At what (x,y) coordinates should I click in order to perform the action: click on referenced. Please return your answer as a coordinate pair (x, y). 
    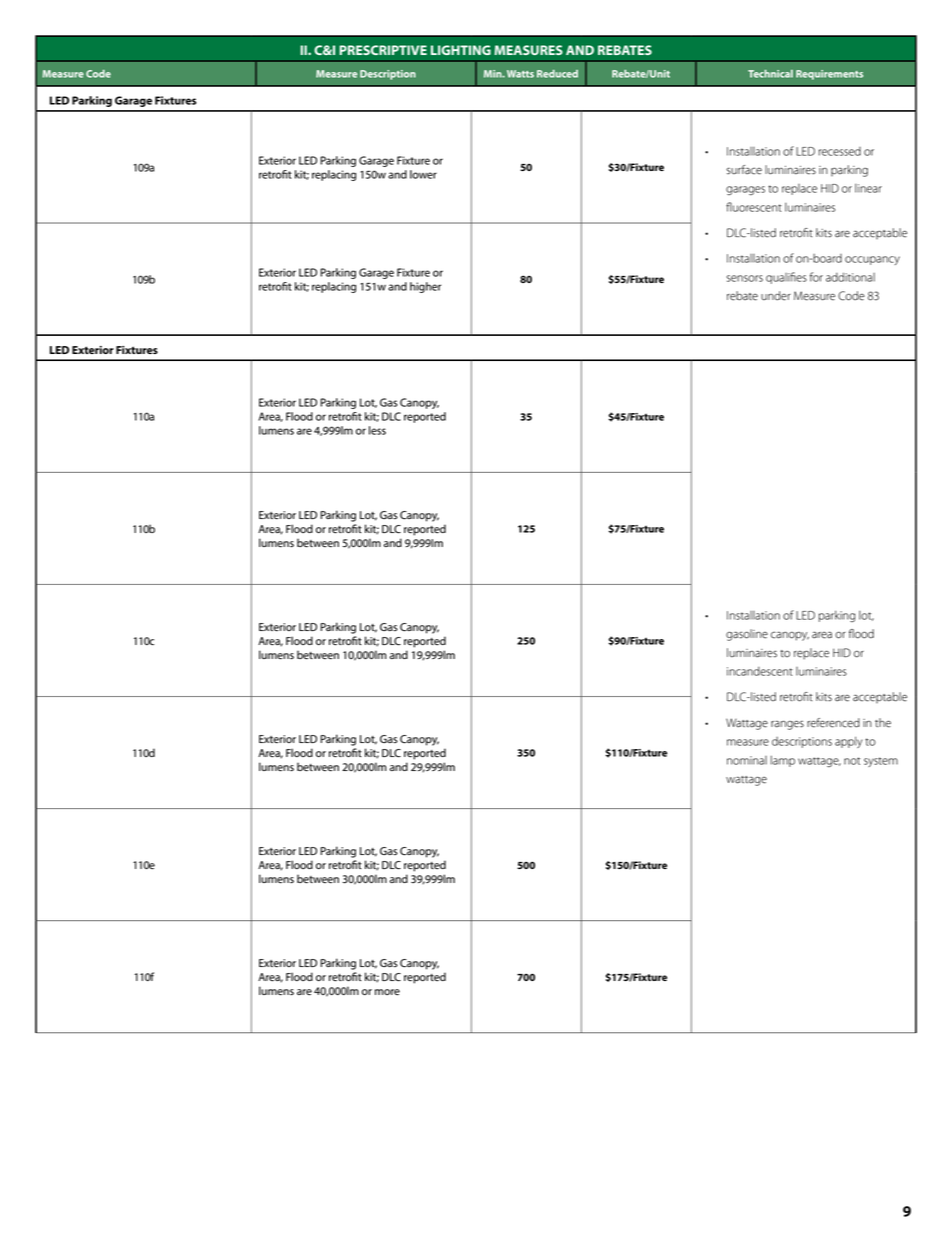
    Looking at the image, I should click on (833, 723).
